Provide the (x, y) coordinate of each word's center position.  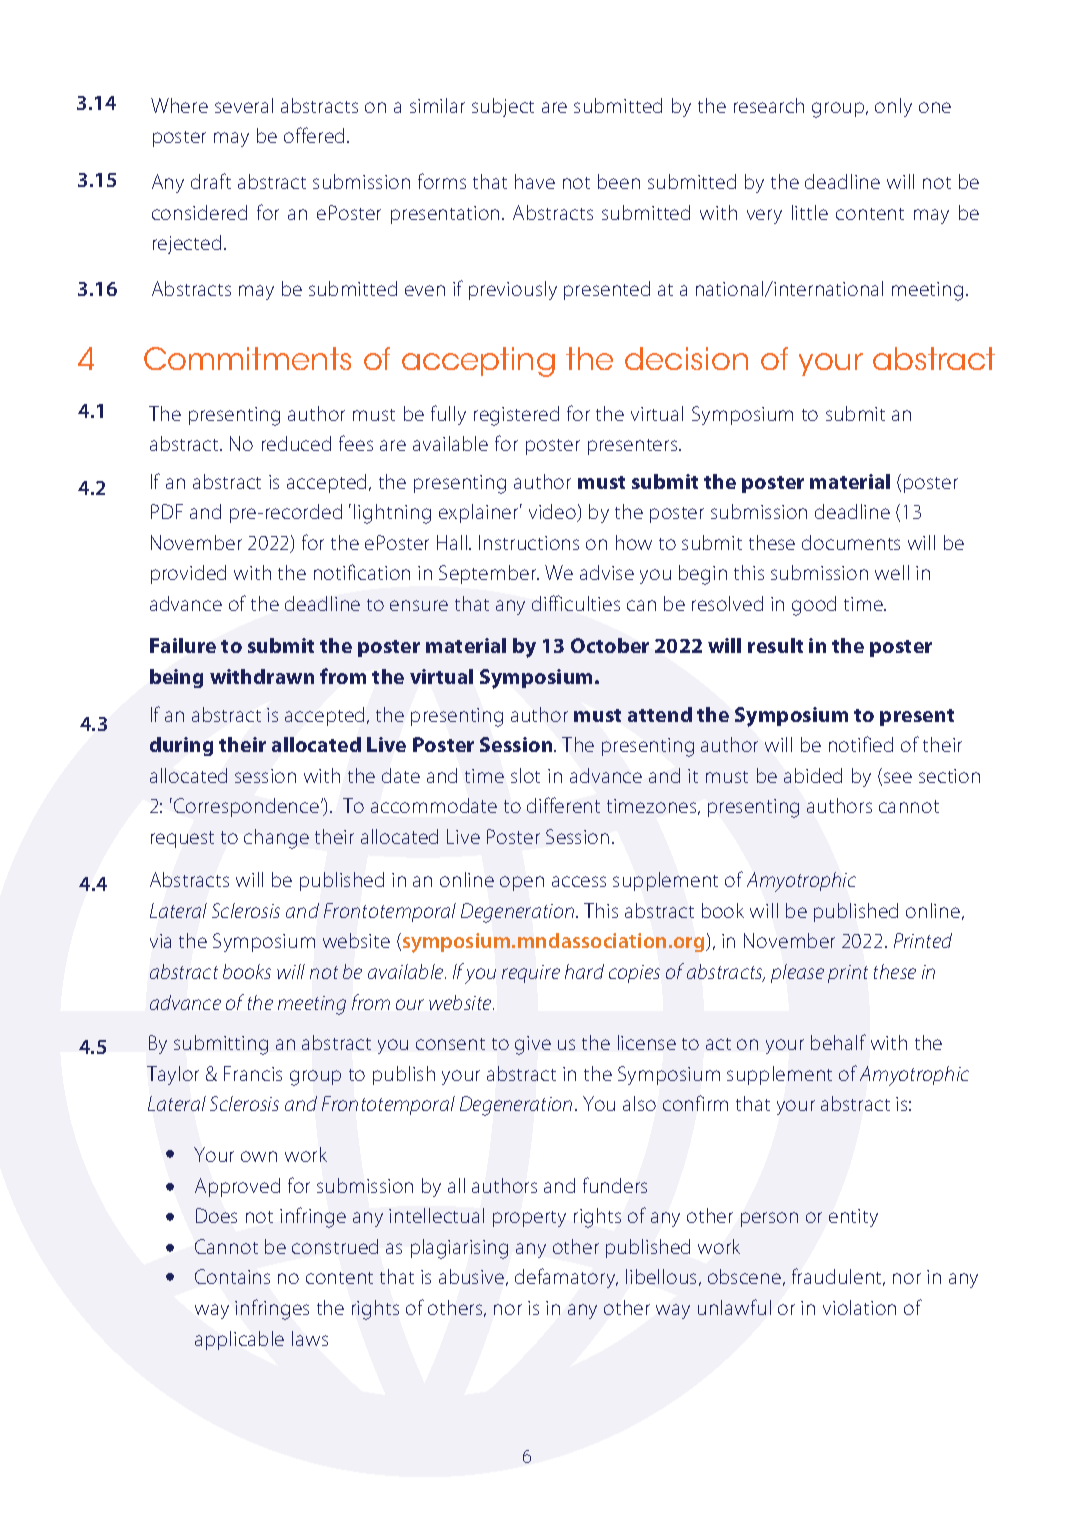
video (553, 513)
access (579, 881)
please (797, 973)
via (160, 941)
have (535, 181)
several (244, 105)
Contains (232, 1276)
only (893, 107)
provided (188, 574)
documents (851, 542)
